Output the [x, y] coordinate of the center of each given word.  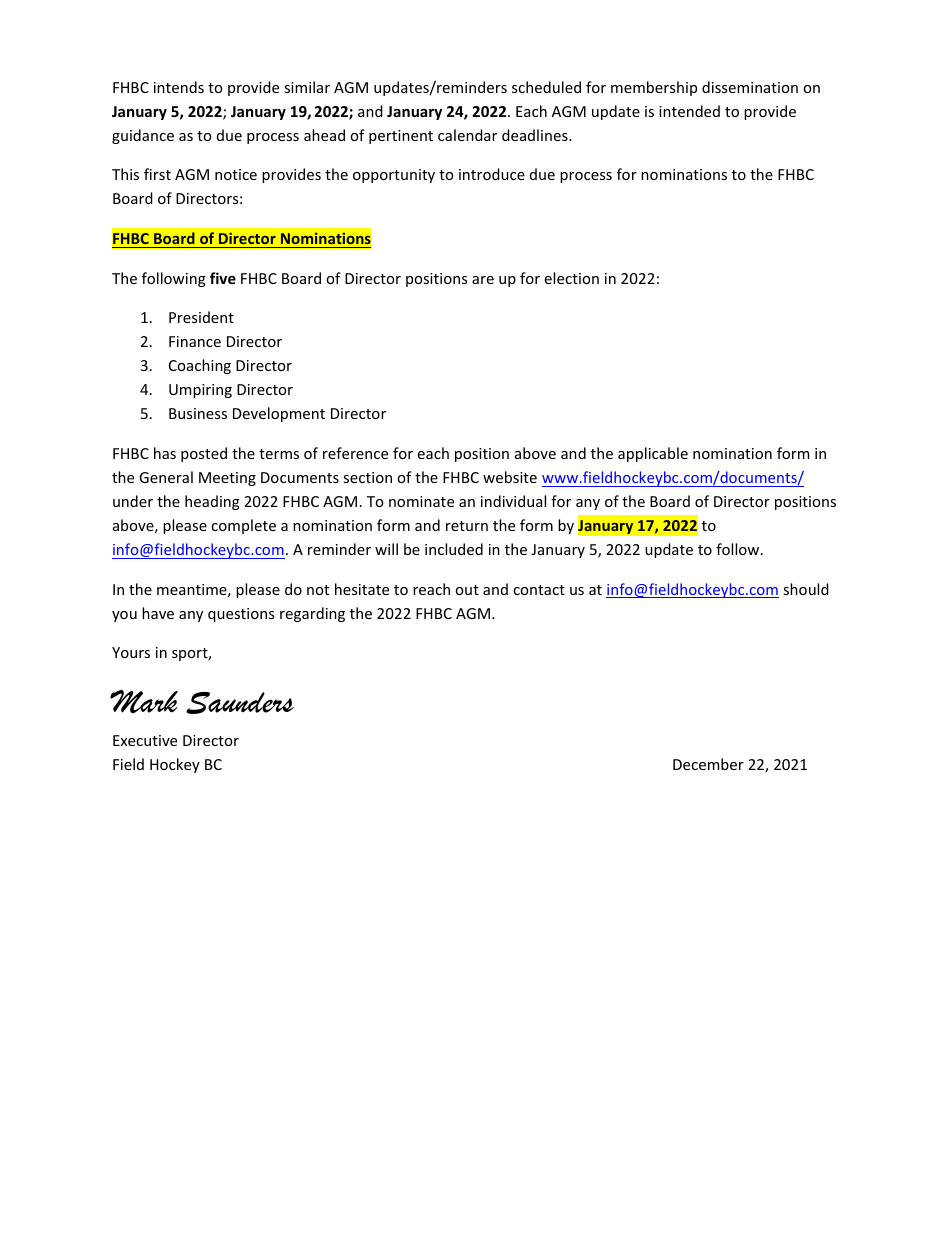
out [467, 590]
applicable [653, 454]
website [510, 477]
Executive [145, 740]
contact [539, 590]
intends [179, 87]
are [483, 280]
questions [241, 615]
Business [198, 413]
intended [689, 111]
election [572, 278]
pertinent [401, 137]
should [806, 589]
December [708, 764]
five [223, 278]
